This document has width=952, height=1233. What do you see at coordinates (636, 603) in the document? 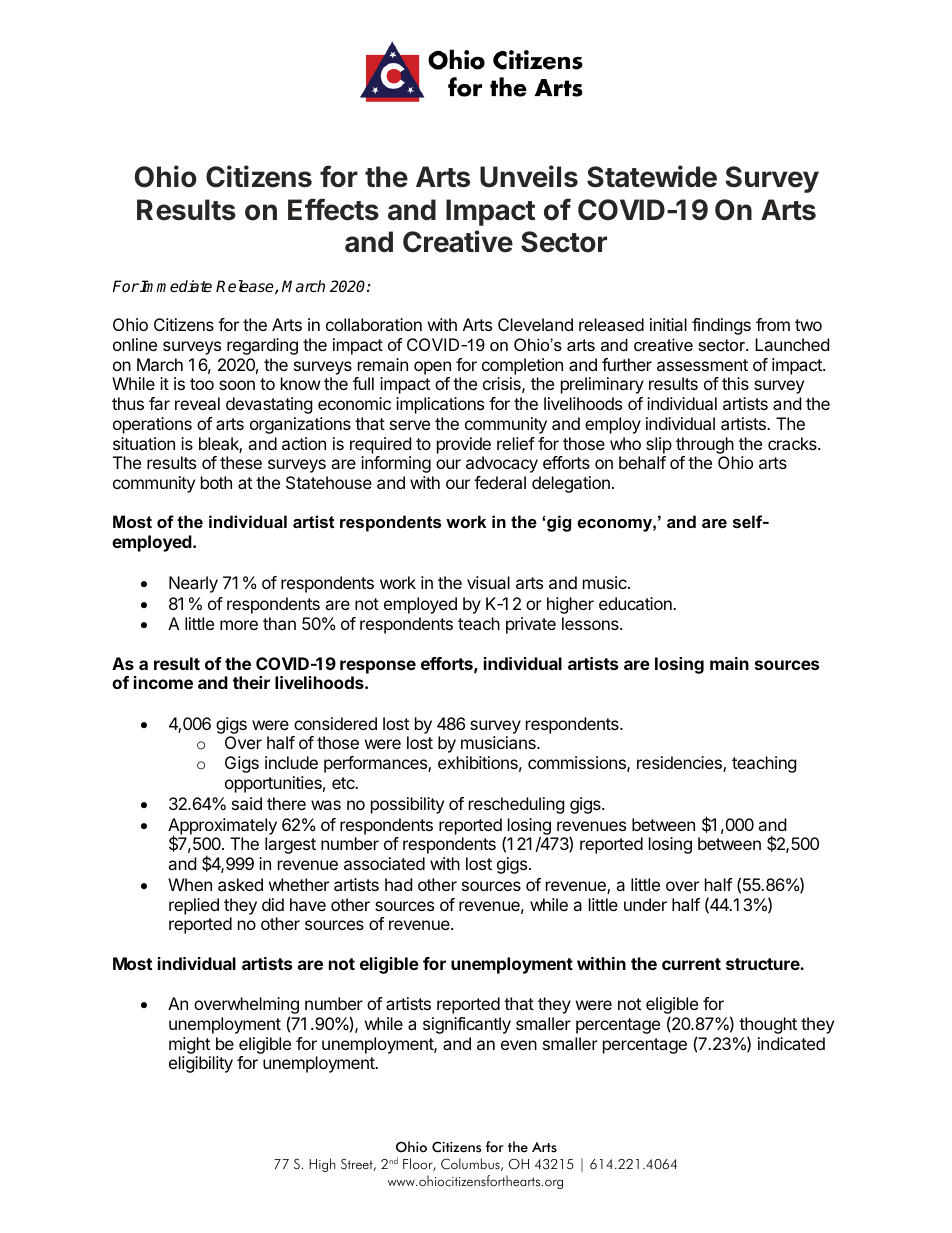
I see `education` at bounding box center [636, 603].
